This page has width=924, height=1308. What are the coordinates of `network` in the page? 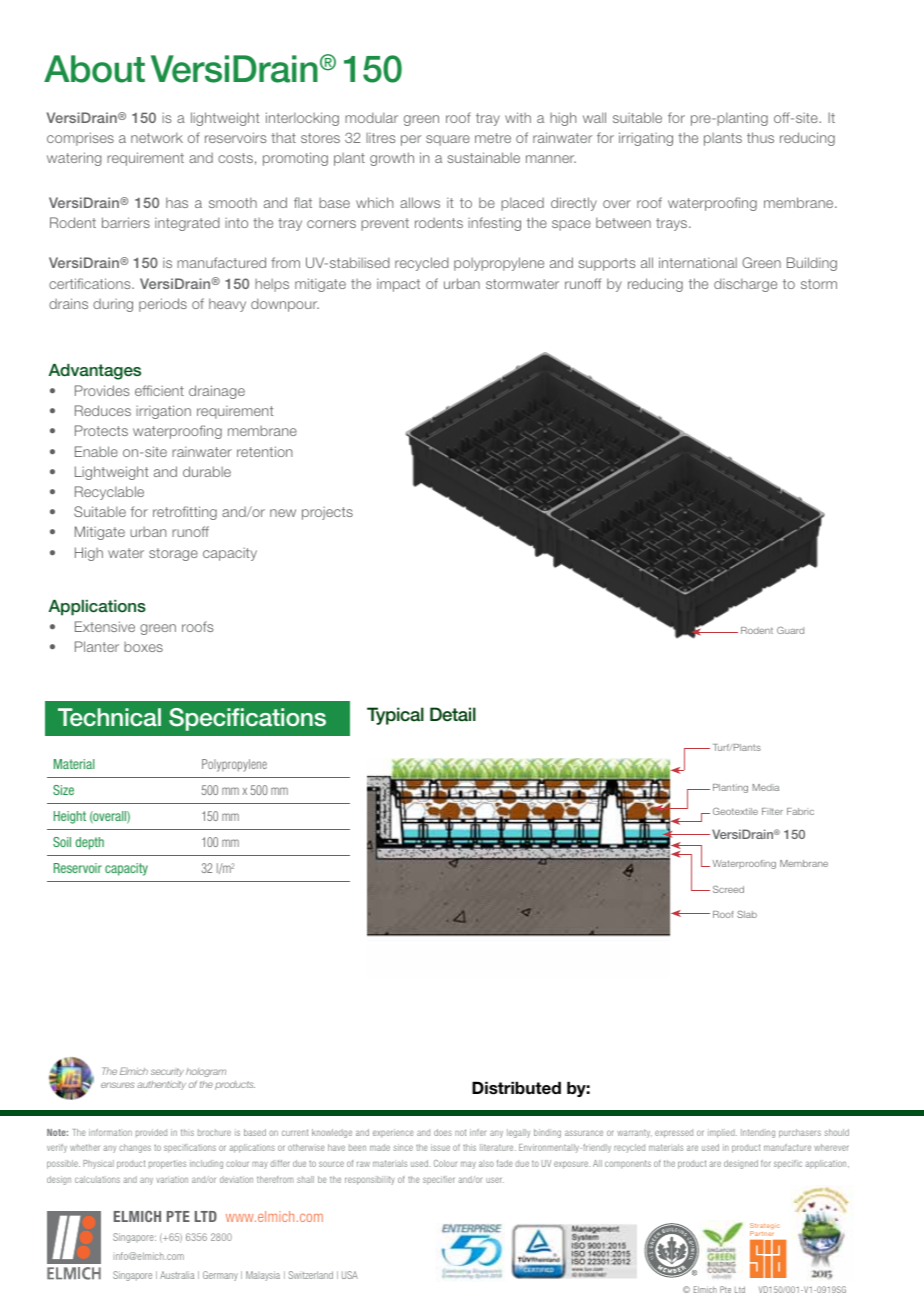 It's located at (157, 137).
